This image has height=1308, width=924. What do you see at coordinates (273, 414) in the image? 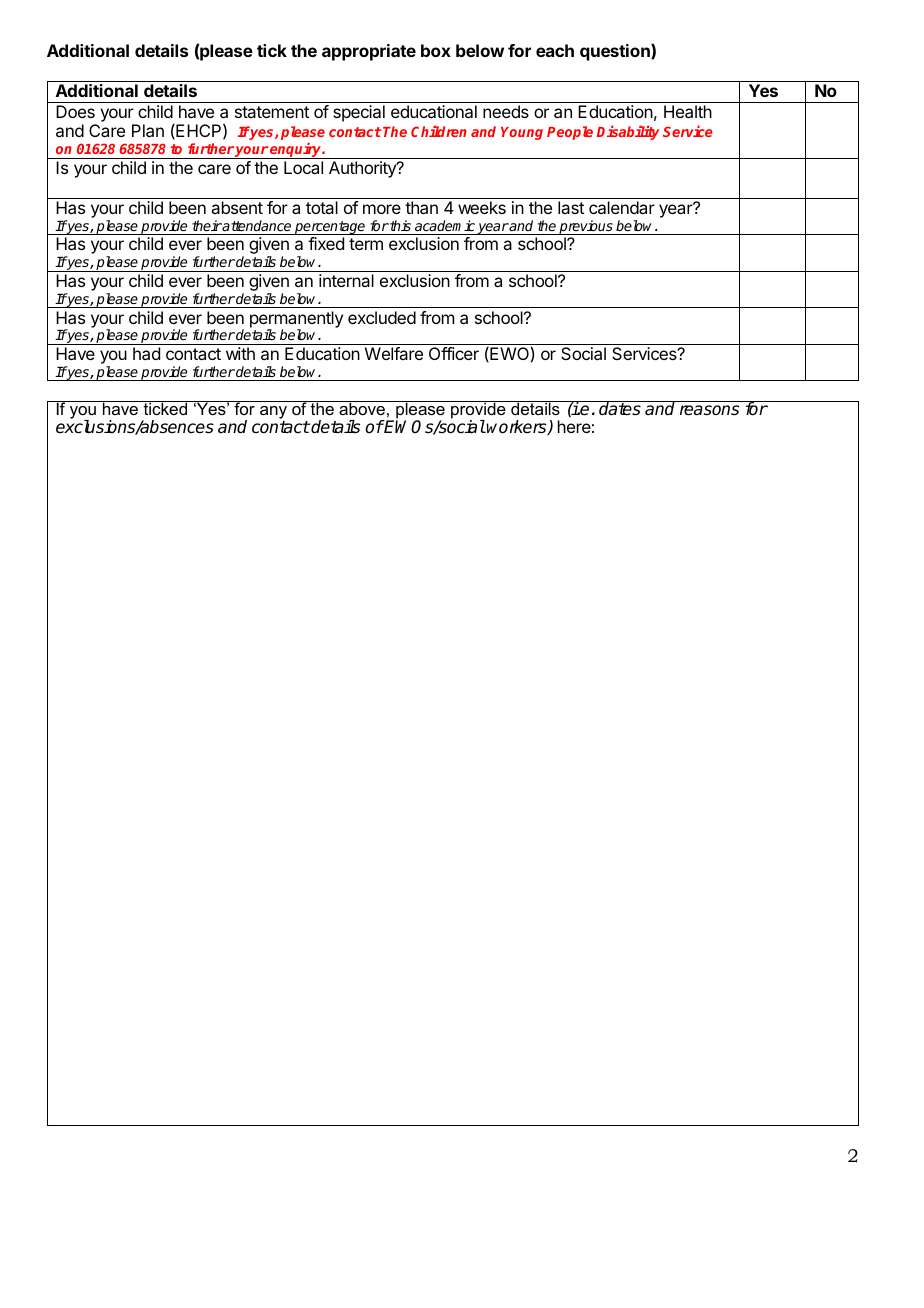
I see `any` at bounding box center [273, 414].
